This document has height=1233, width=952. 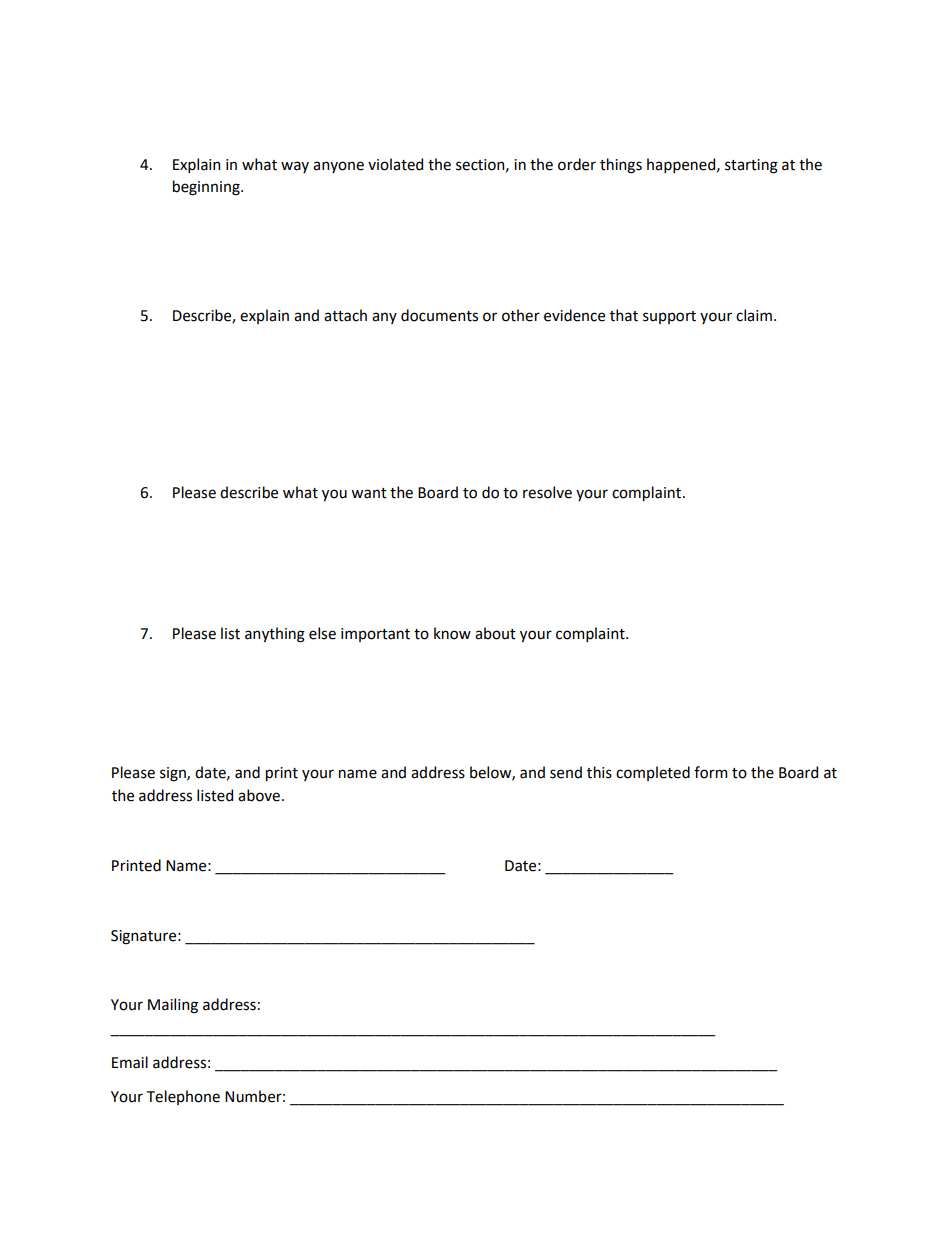 I want to click on beginning, so click(x=207, y=188).
